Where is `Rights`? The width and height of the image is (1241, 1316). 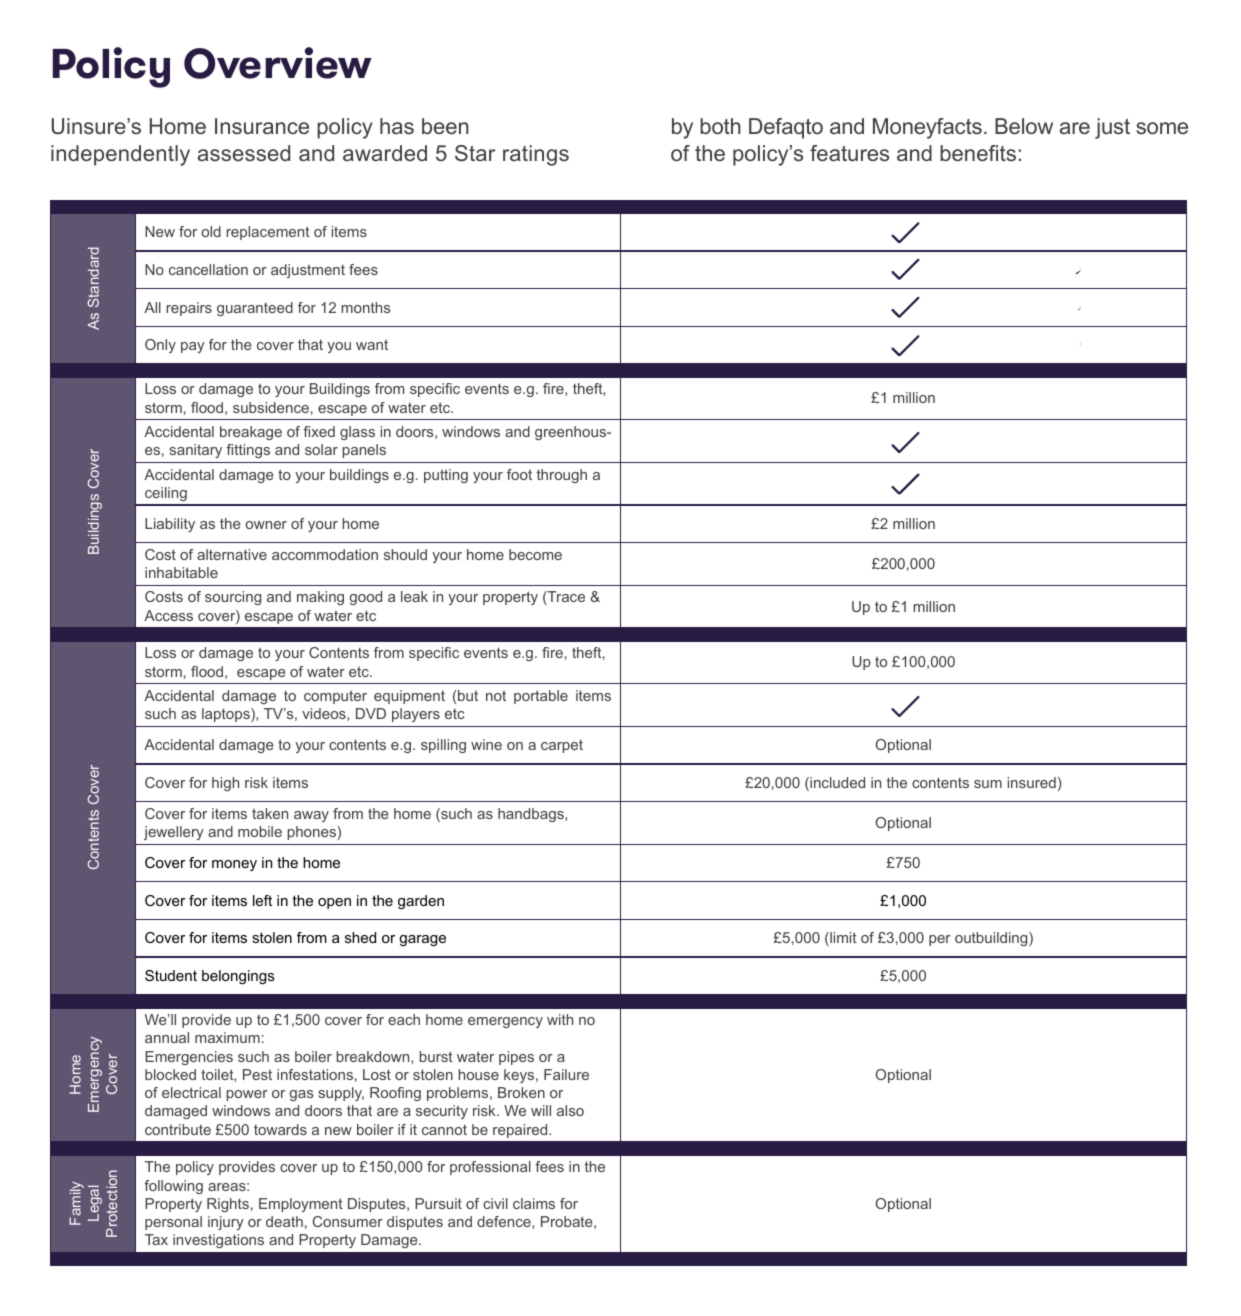
Rights is located at coordinates (228, 1205).
